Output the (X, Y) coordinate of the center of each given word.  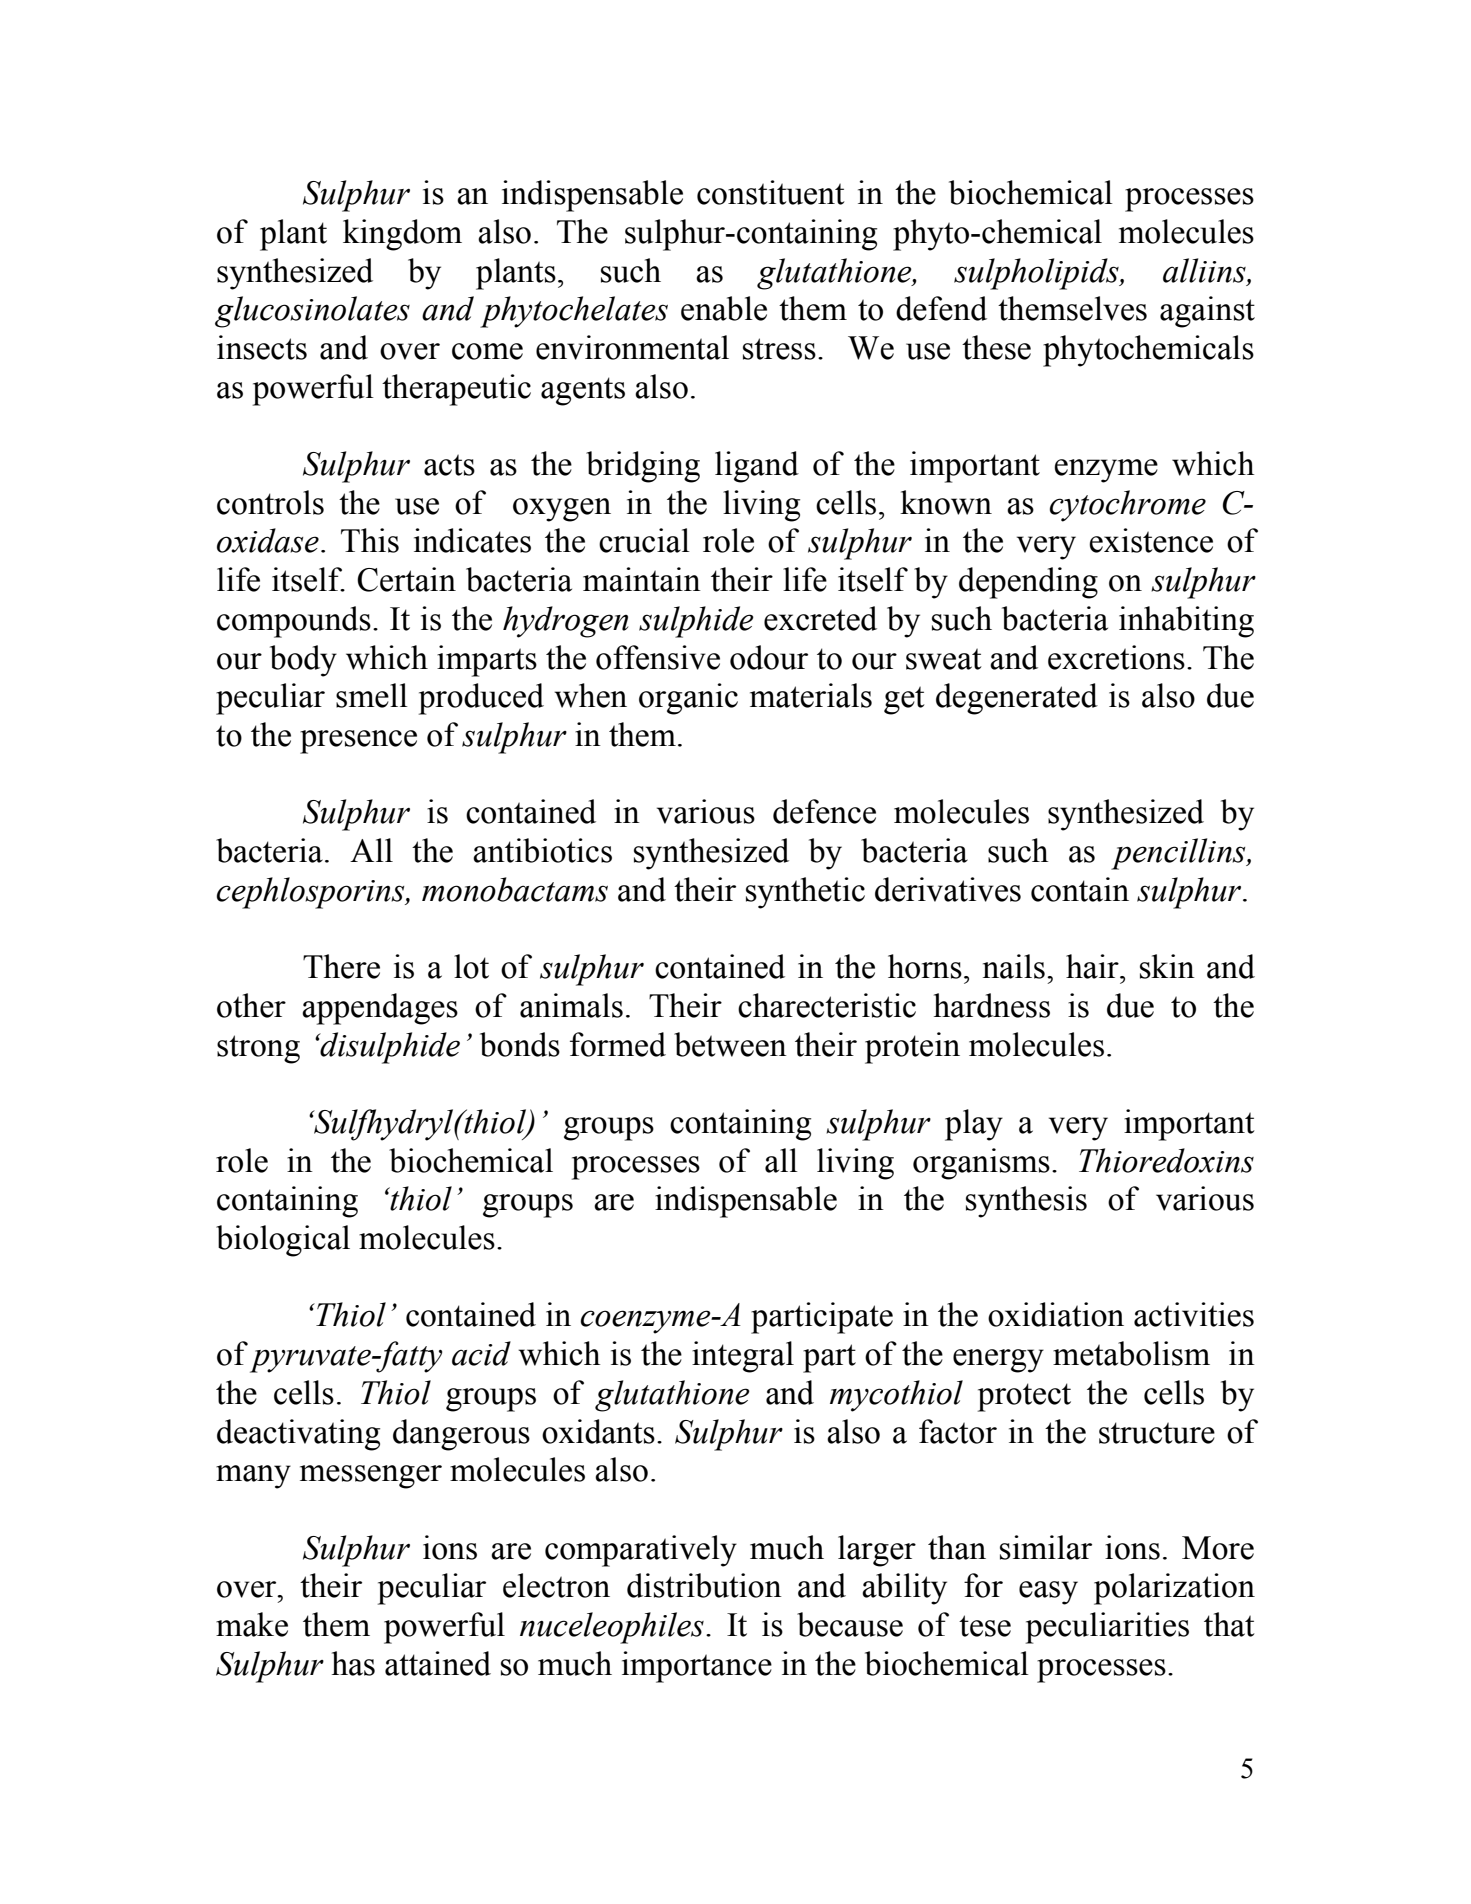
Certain (406, 579)
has (353, 1663)
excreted (820, 618)
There (341, 966)
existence (1151, 540)
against (1207, 312)
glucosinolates (312, 312)
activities (1194, 1314)
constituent (771, 192)
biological (283, 1241)
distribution (704, 1585)
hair (1093, 966)
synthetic (805, 893)
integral (743, 1357)
